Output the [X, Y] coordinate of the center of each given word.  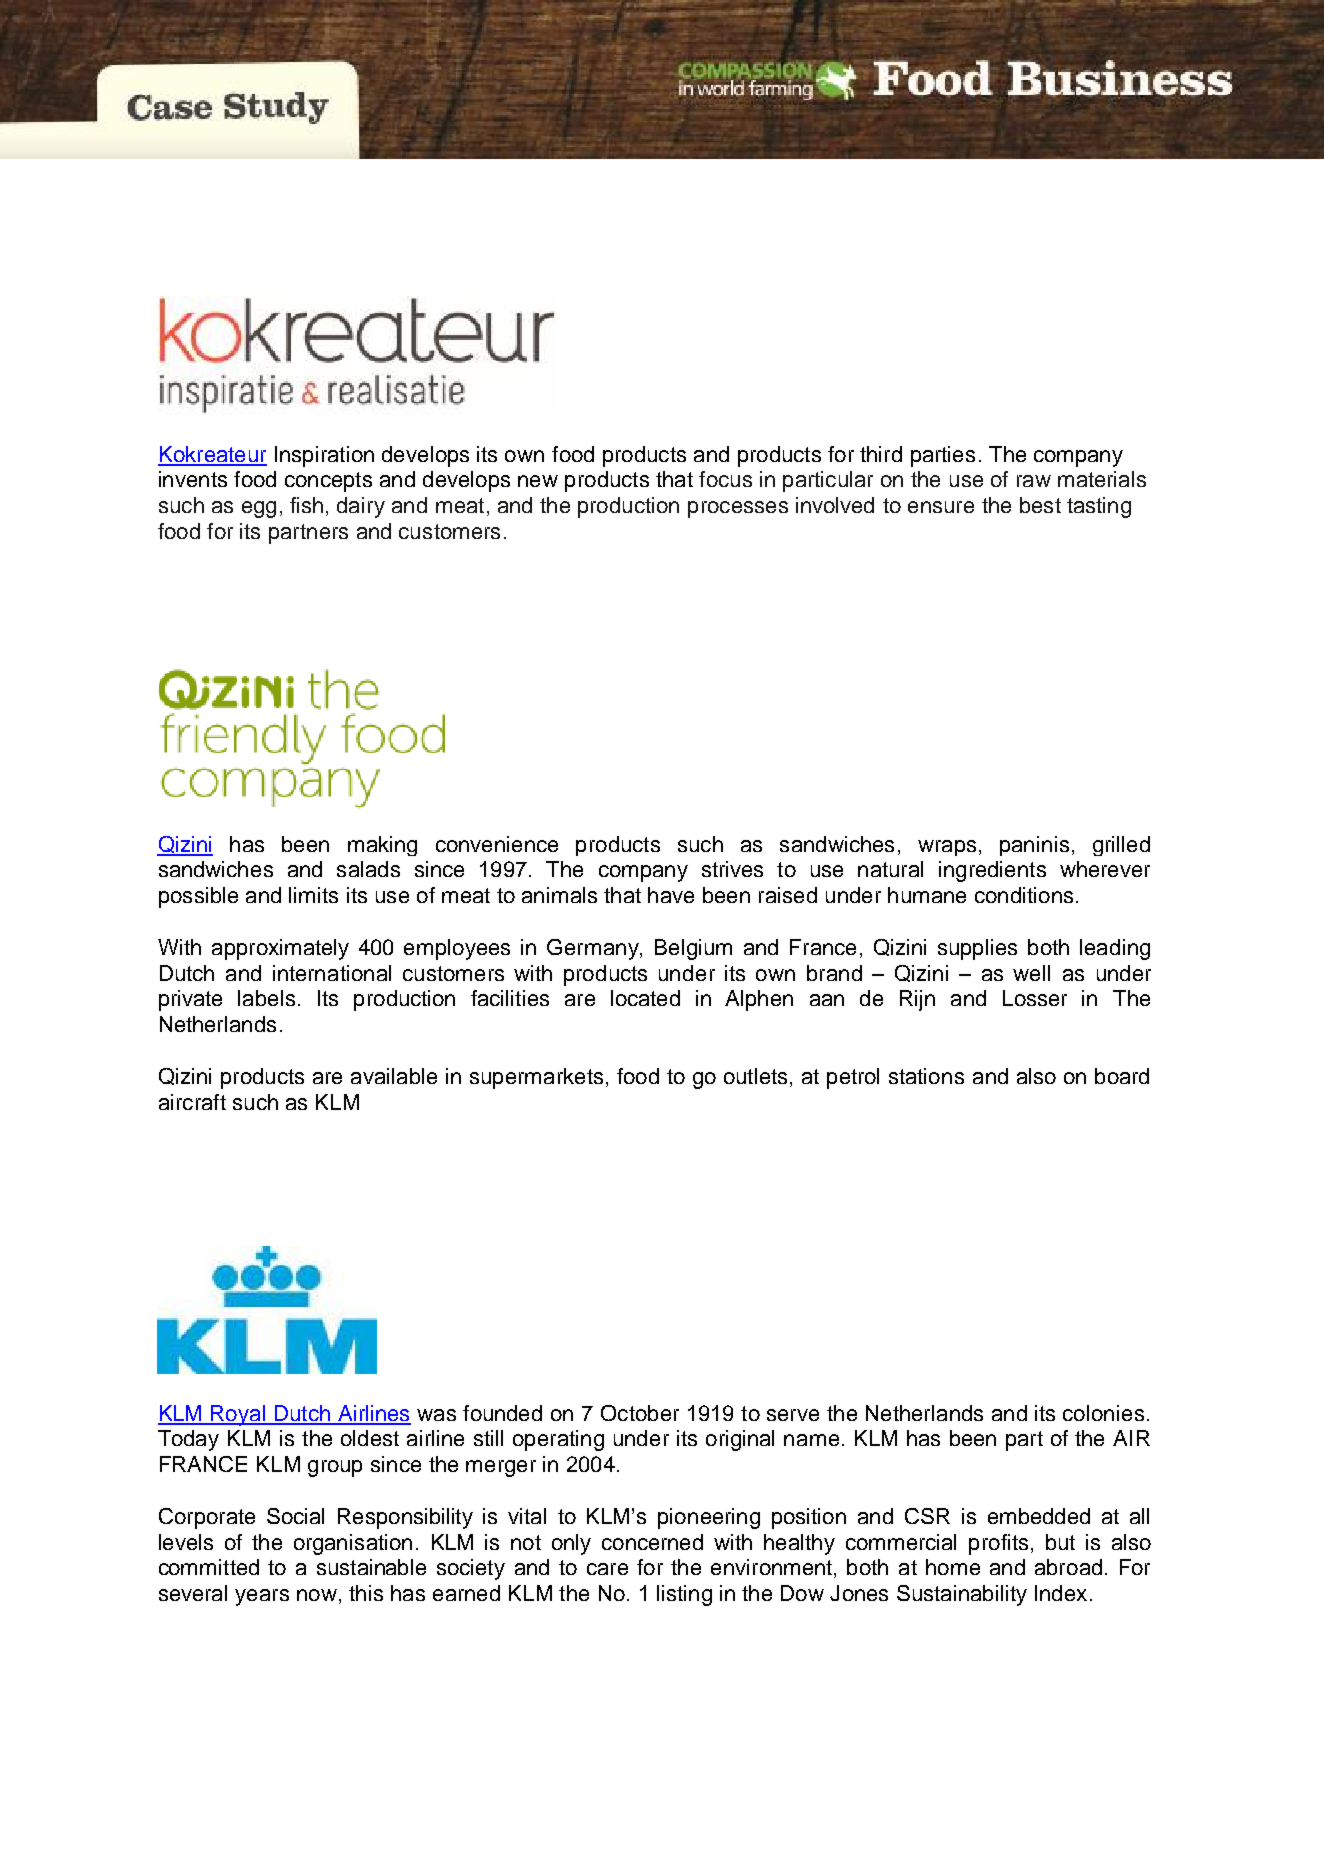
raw [1034, 481]
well [1031, 973]
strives [732, 869]
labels [266, 998]
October [640, 1413]
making [382, 846]
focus [725, 479]
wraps [947, 848]
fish [306, 505]
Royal [238, 1415]
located [645, 998]
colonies [1103, 1413]
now [317, 1595]
